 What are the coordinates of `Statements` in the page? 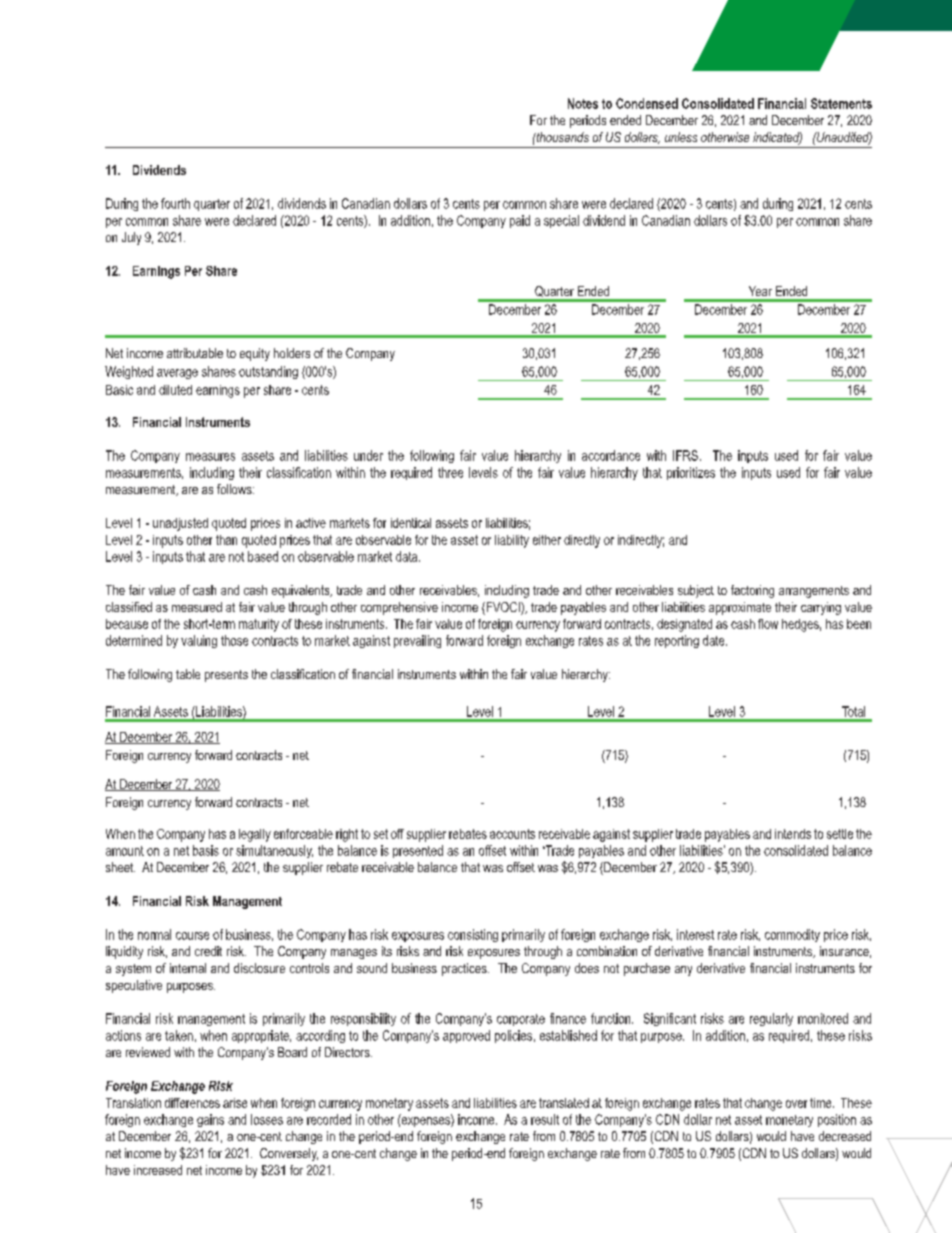 It's located at (841, 103).
